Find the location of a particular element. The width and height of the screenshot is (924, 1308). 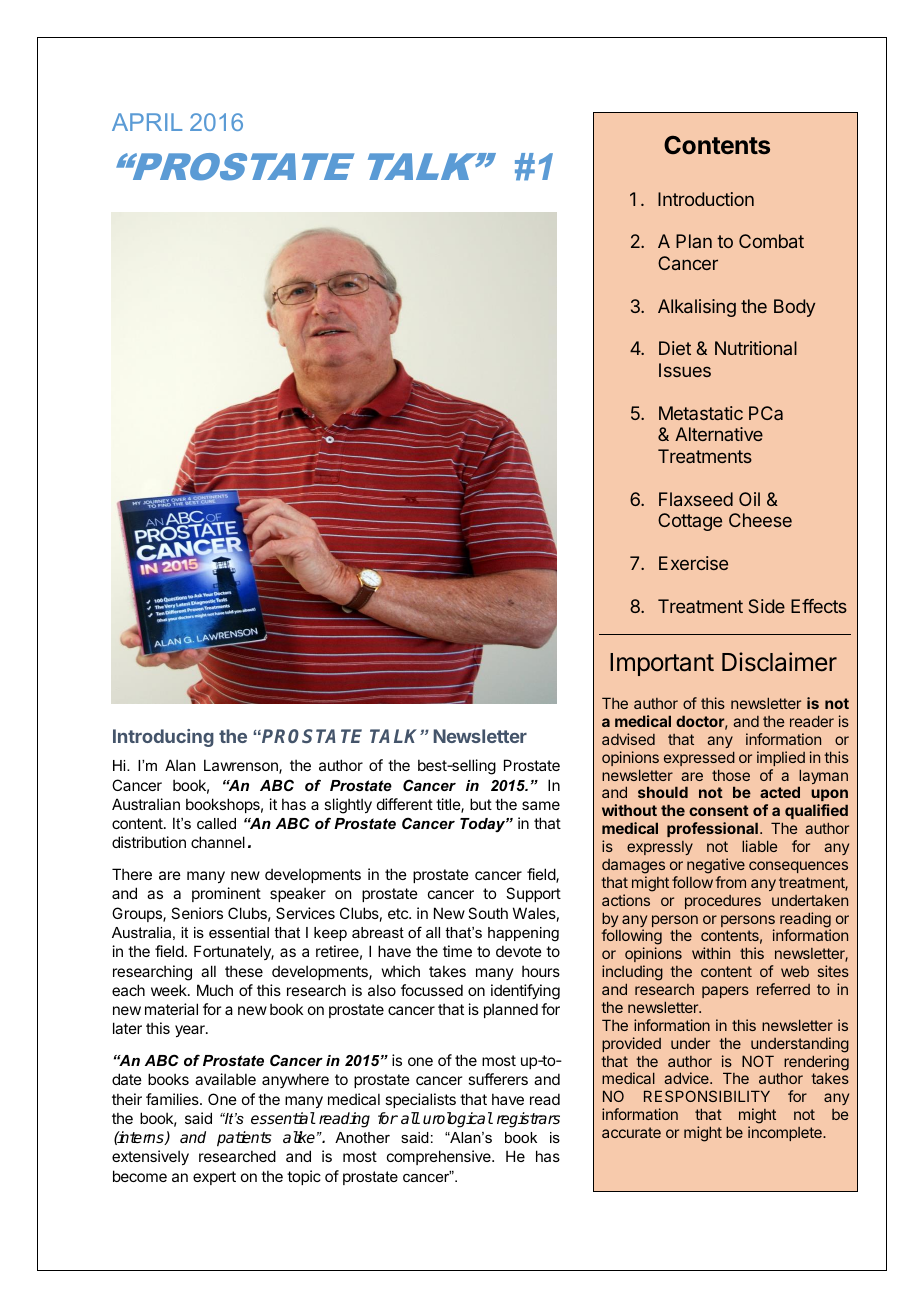

implied is located at coordinates (781, 758).
